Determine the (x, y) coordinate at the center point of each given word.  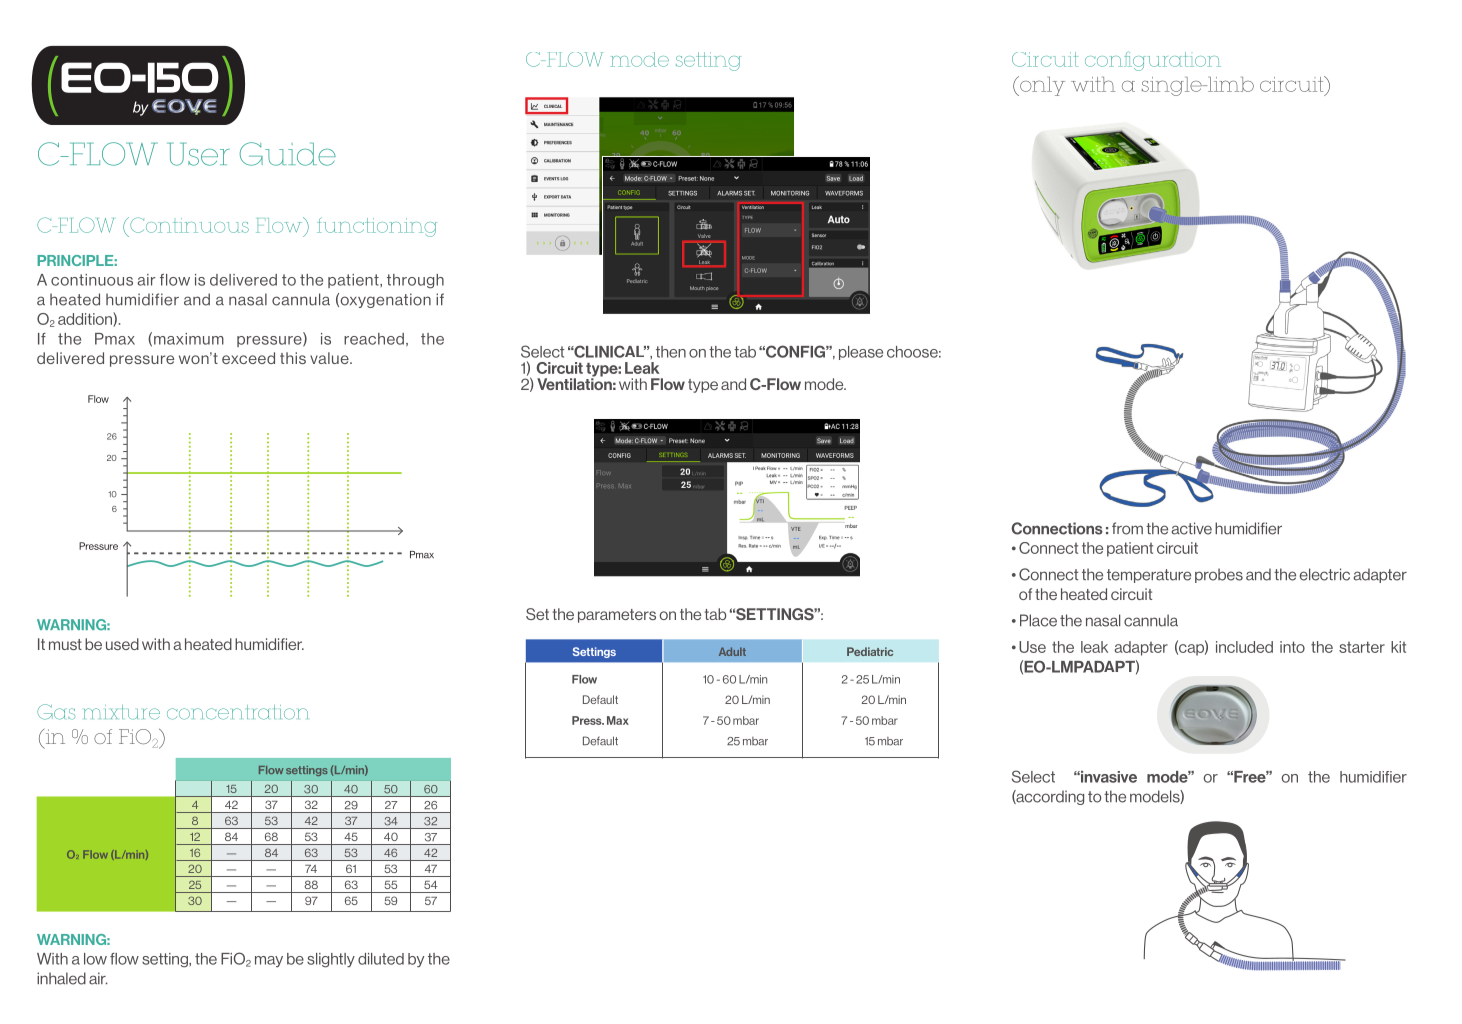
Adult (732, 651)
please (861, 353)
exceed (248, 358)
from (1127, 528)
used (122, 644)
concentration (237, 712)
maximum (189, 339)
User (198, 154)
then (671, 352)
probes (1219, 575)
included (1244, 647)
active (1192, 528)
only (1041, 86)
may (269, 961)
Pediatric (870, 651)
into (1292, 647)
